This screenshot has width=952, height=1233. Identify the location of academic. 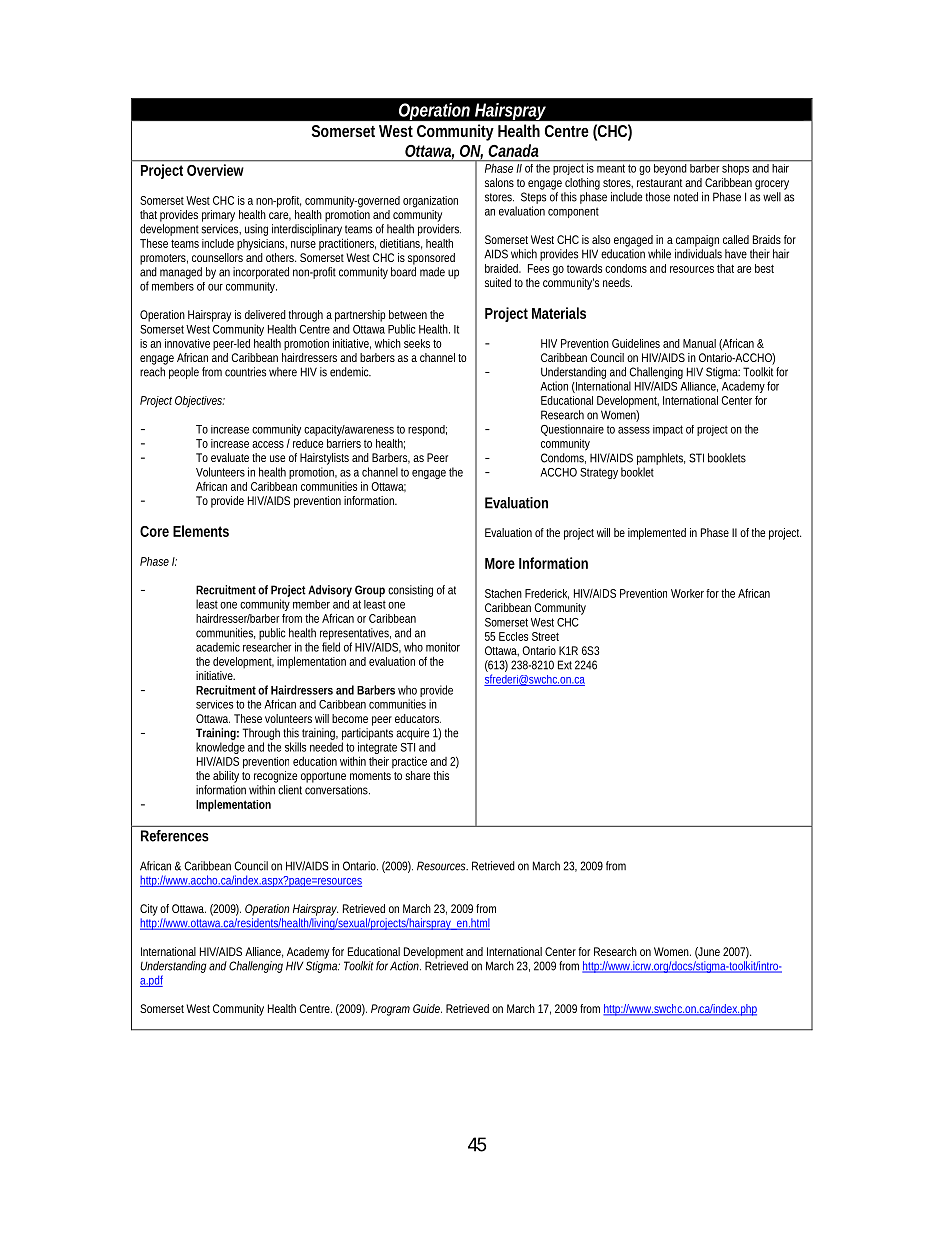
(218, 647).
